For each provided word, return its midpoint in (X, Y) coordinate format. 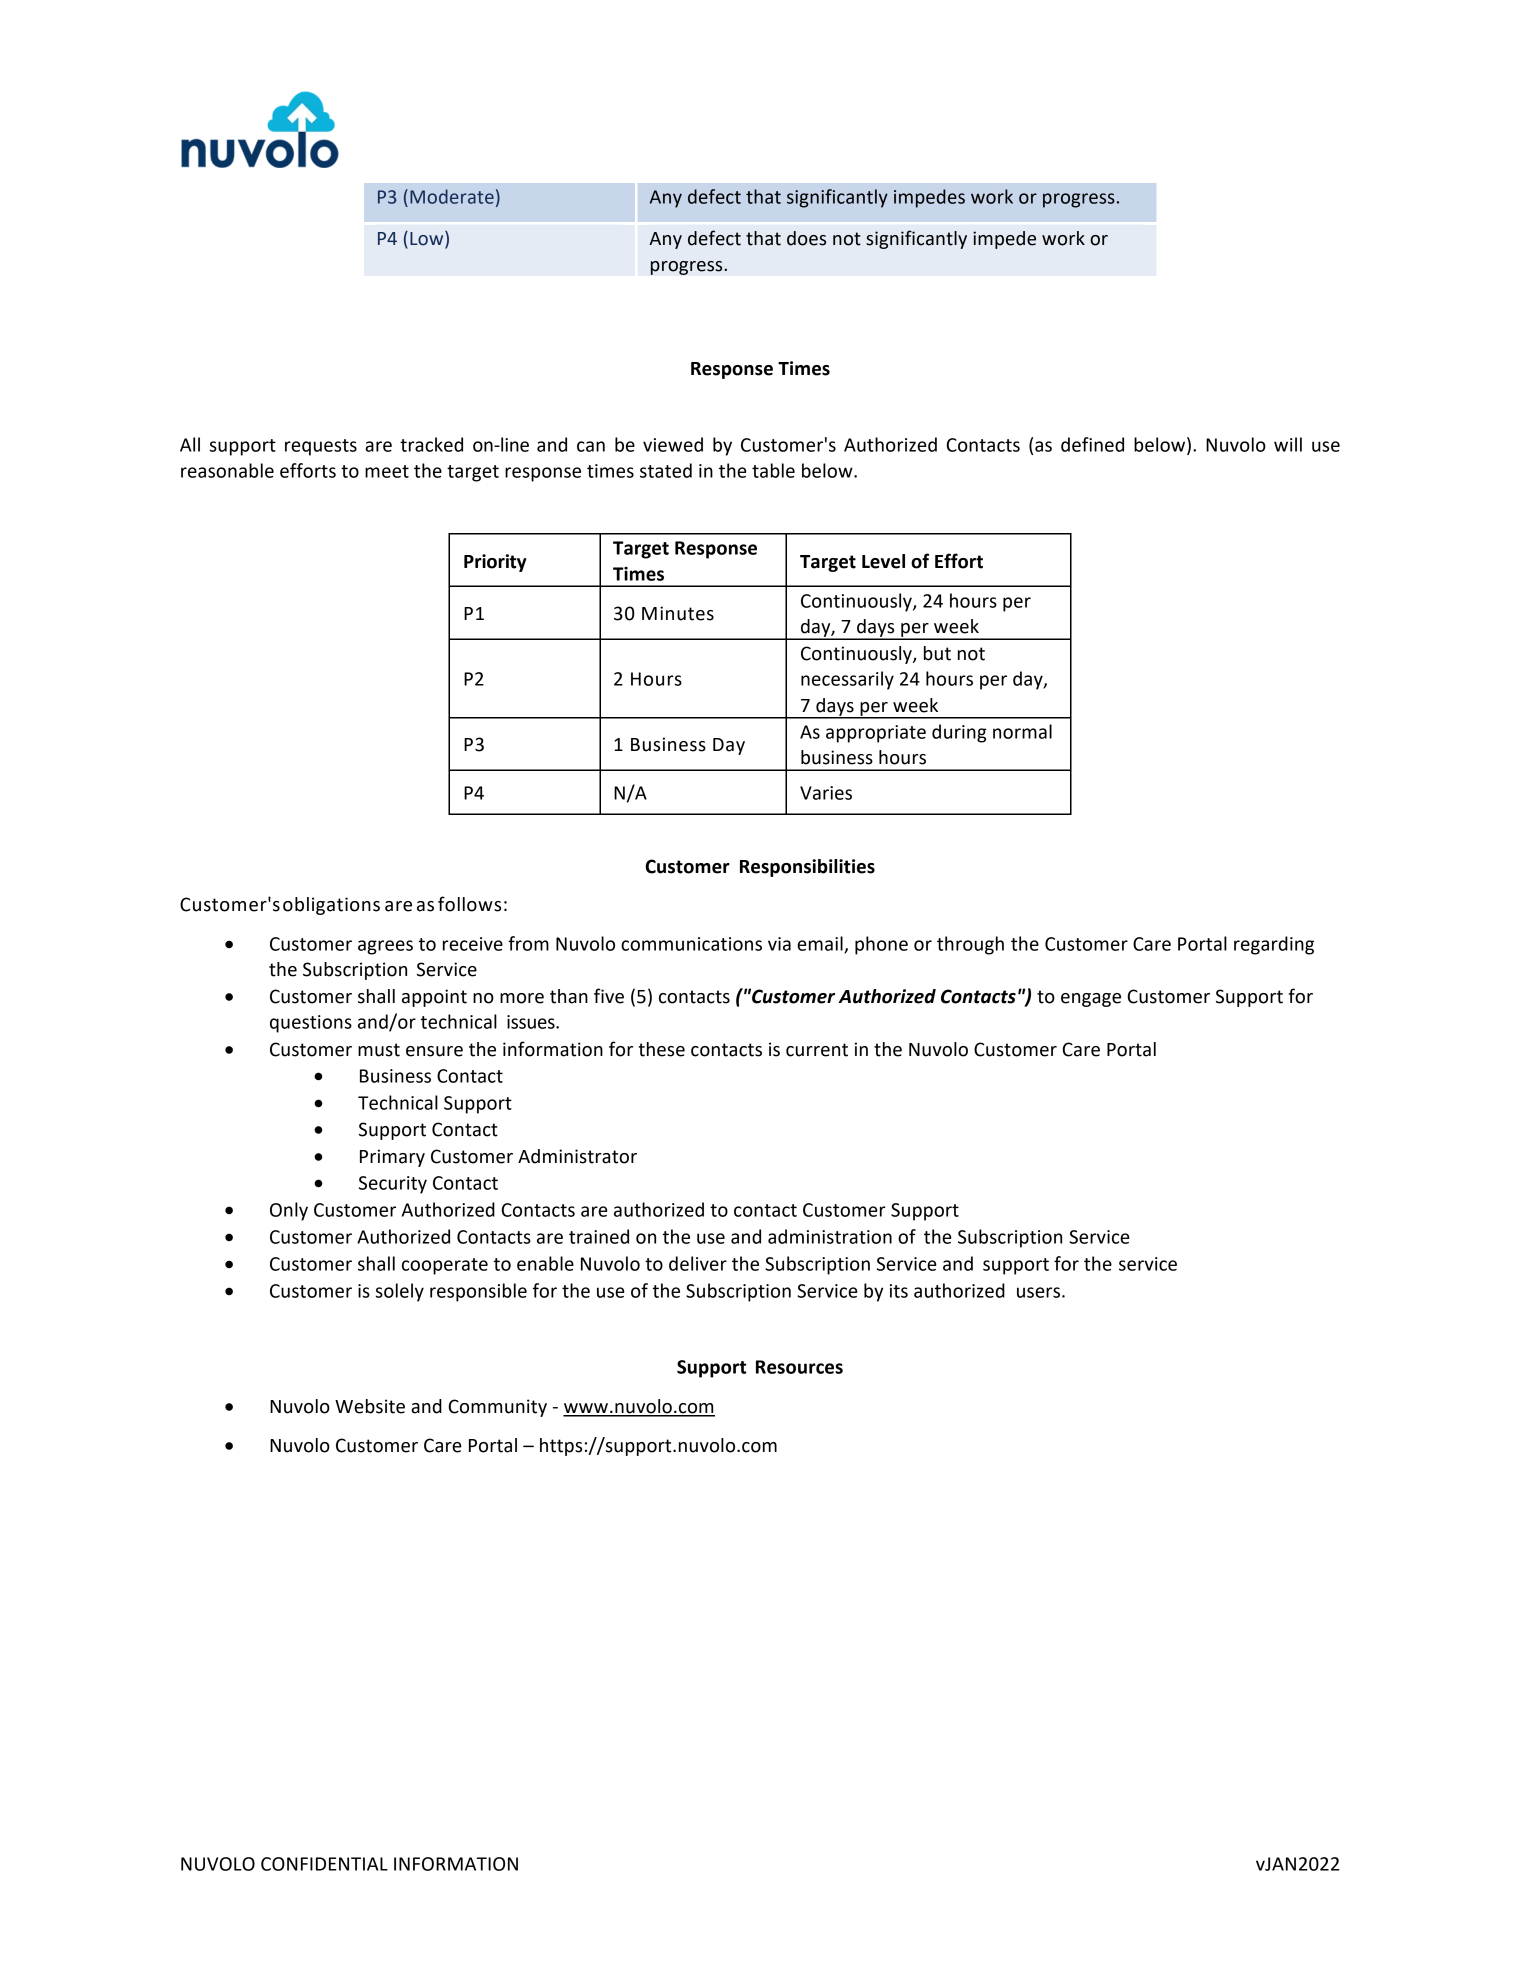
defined (1092, 444)
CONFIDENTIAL (324, 1864)
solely (400, 1292)
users (1038, 1292)
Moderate (452, 196)
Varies (826, 793)
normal (1022, 731)
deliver (698, 1263)
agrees (385, 947)
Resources (799, 1367)
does (806, 238)
